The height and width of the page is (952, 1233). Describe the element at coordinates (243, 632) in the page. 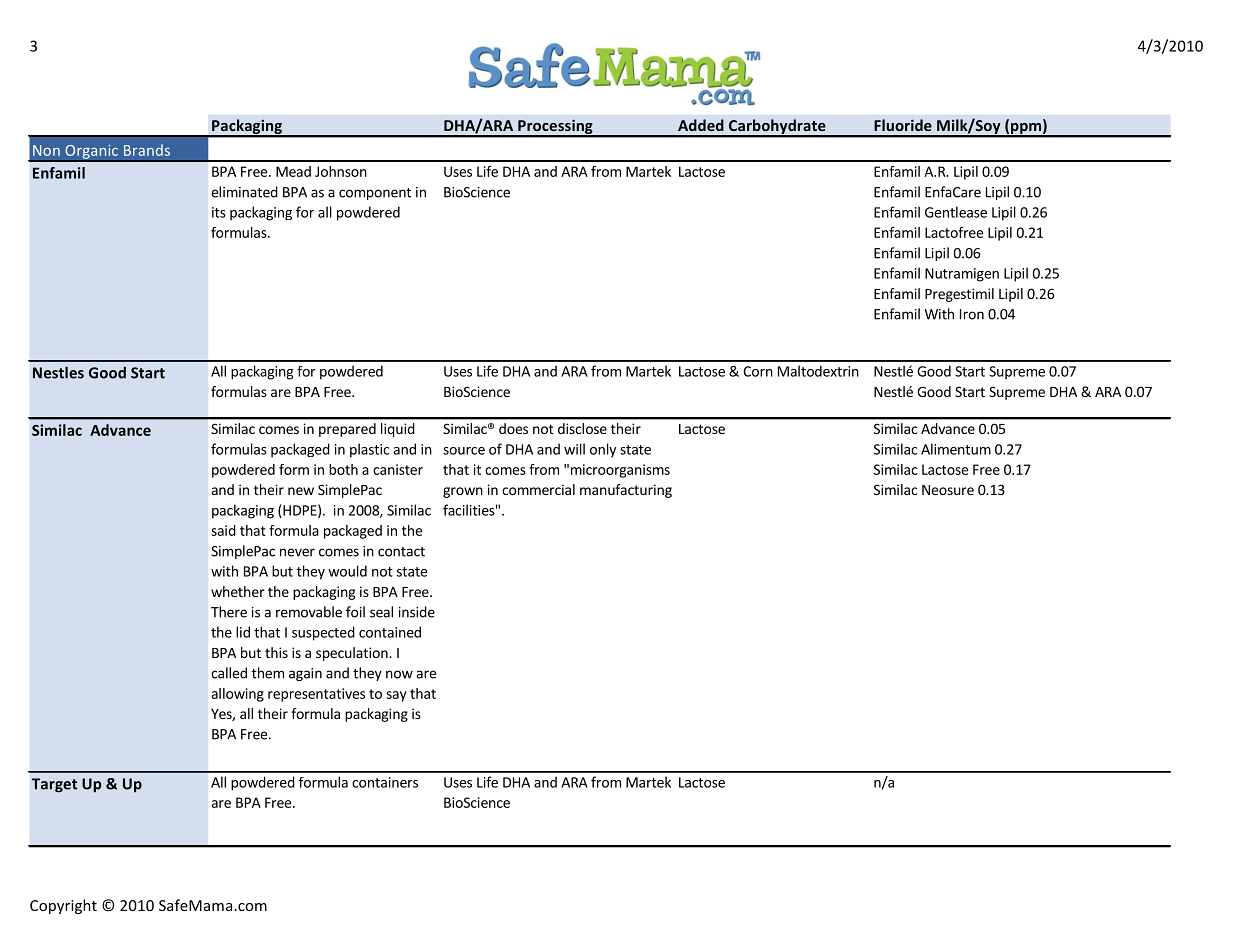

I see `lid` at that location.
